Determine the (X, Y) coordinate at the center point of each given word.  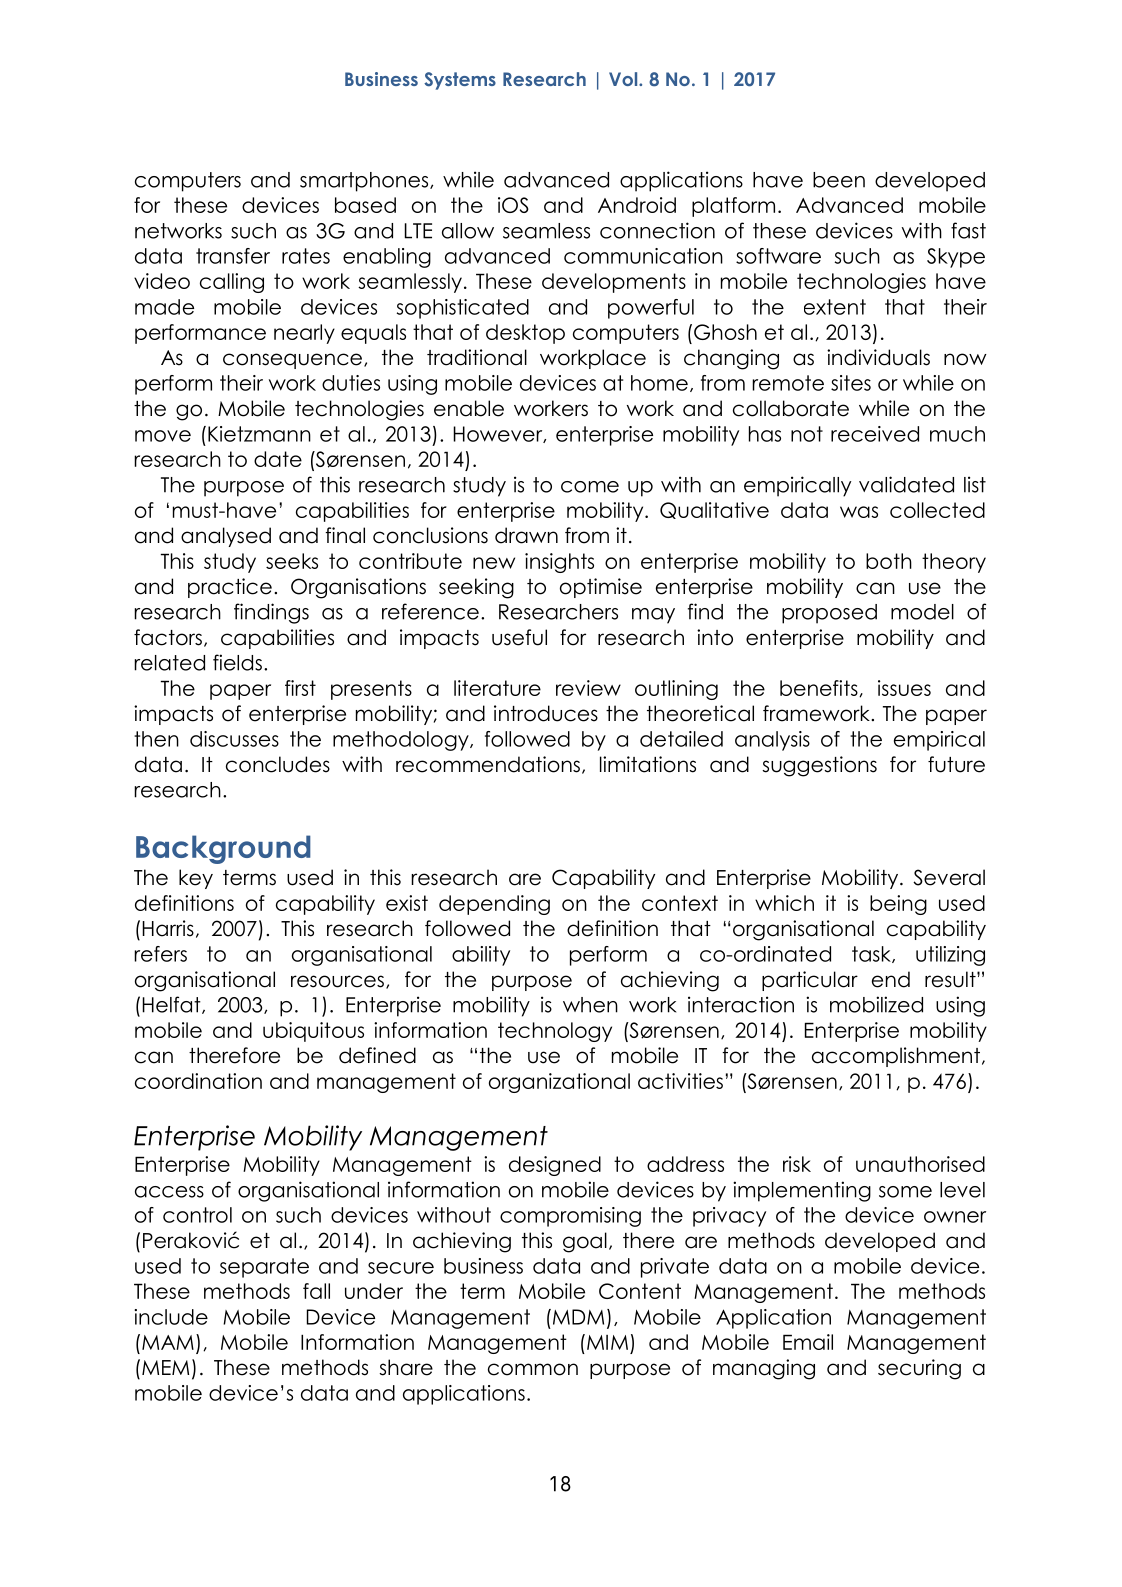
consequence (294, 361)
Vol (624, 79)
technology (555, 1032)
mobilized (876, 1004)
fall (316, 1291)
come (590, 487)
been (839, 180)
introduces (546, 713)
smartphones (365, 182)
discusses (234, 739)
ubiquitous (313, 1032)
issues (904, 688)
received (875, 434)
